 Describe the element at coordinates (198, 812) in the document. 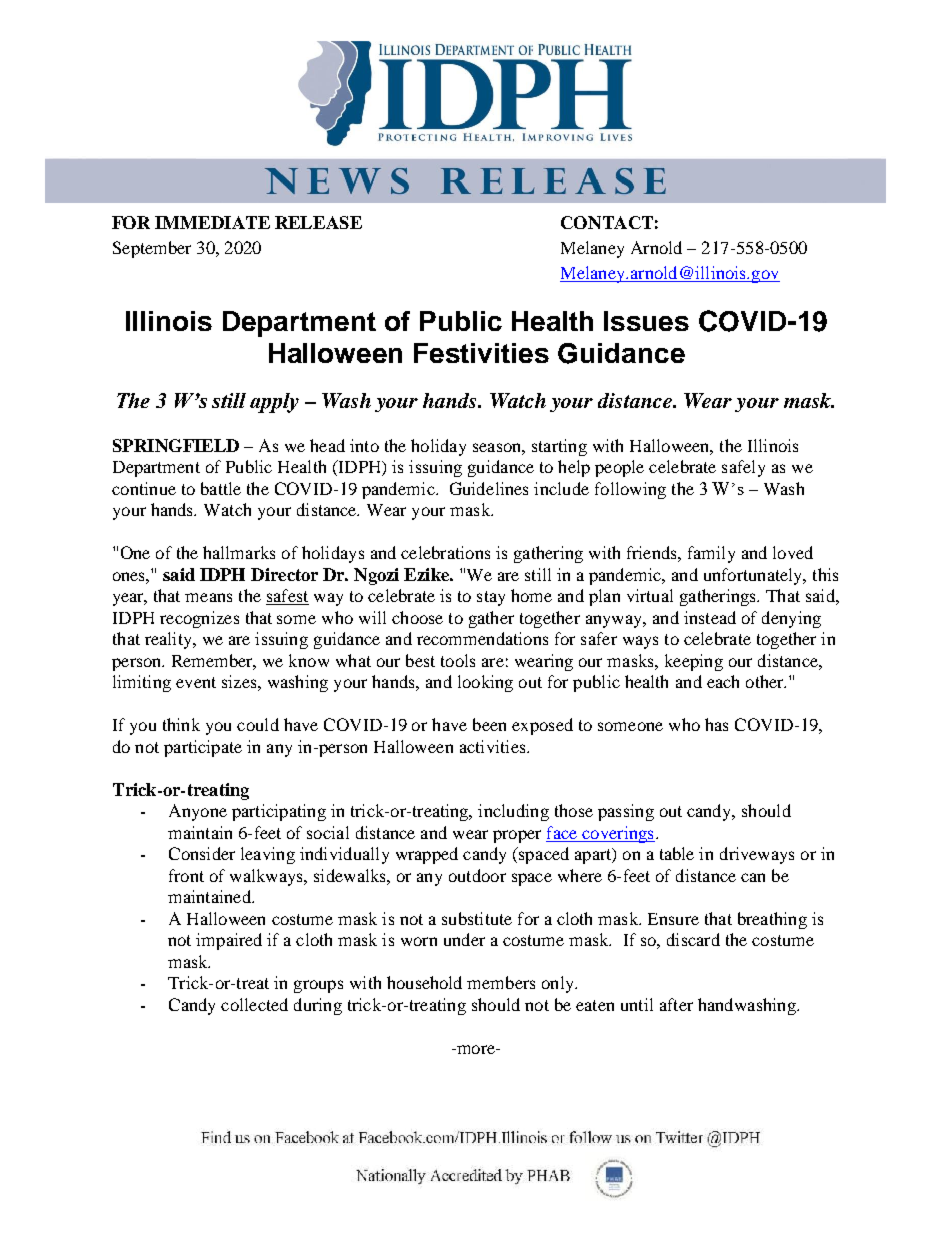

I see `Anyone` at that location.
